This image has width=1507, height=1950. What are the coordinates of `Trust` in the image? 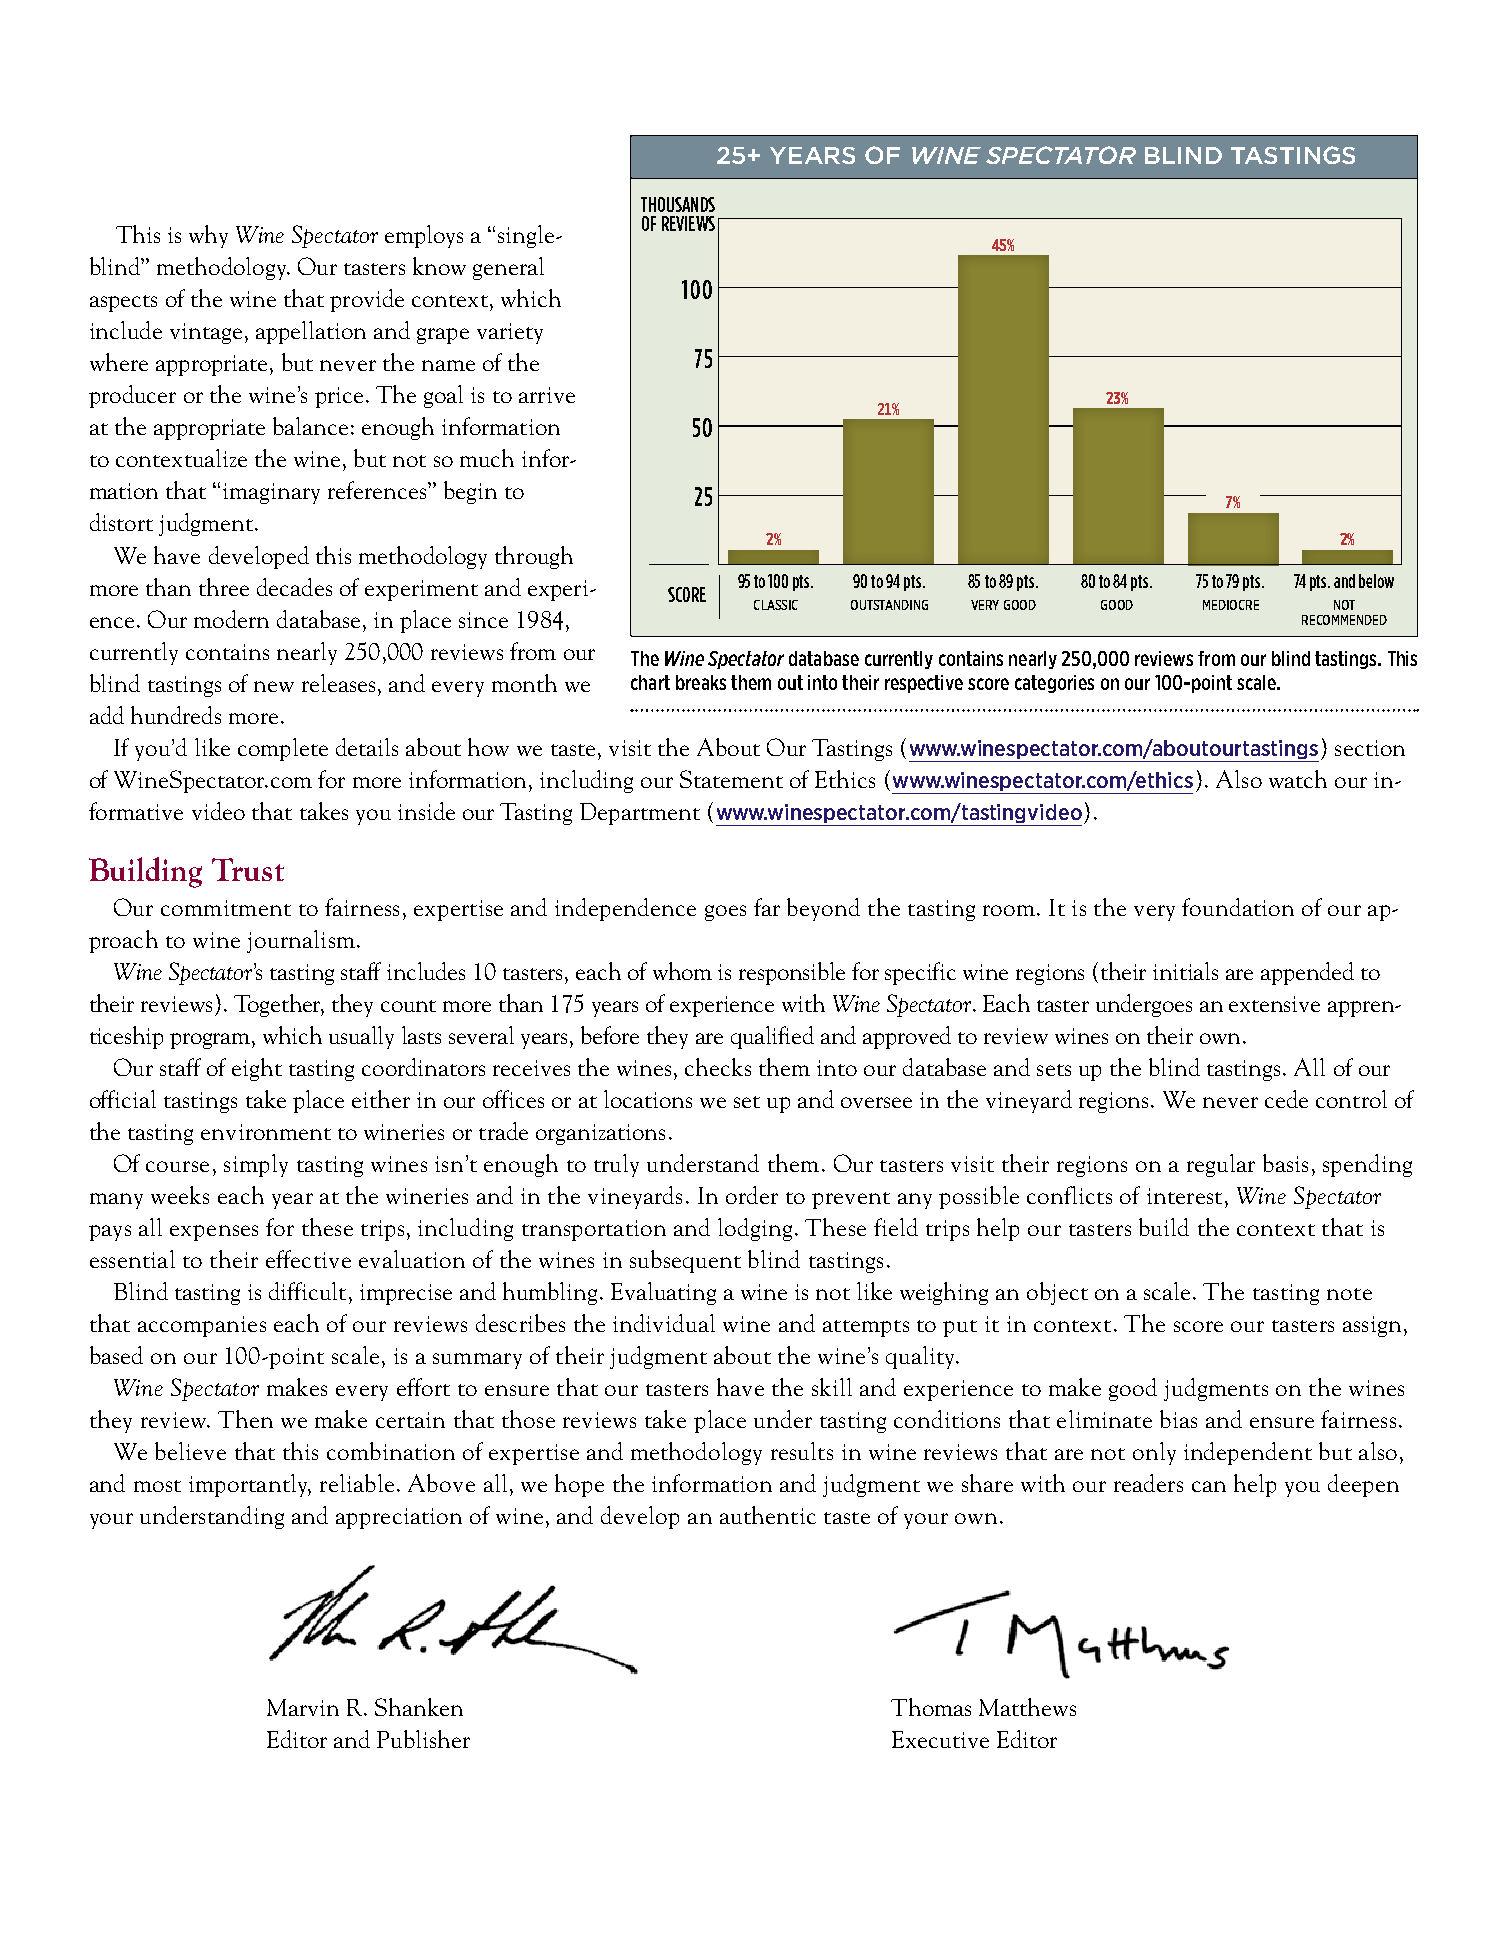 It's located at (248, 869).
